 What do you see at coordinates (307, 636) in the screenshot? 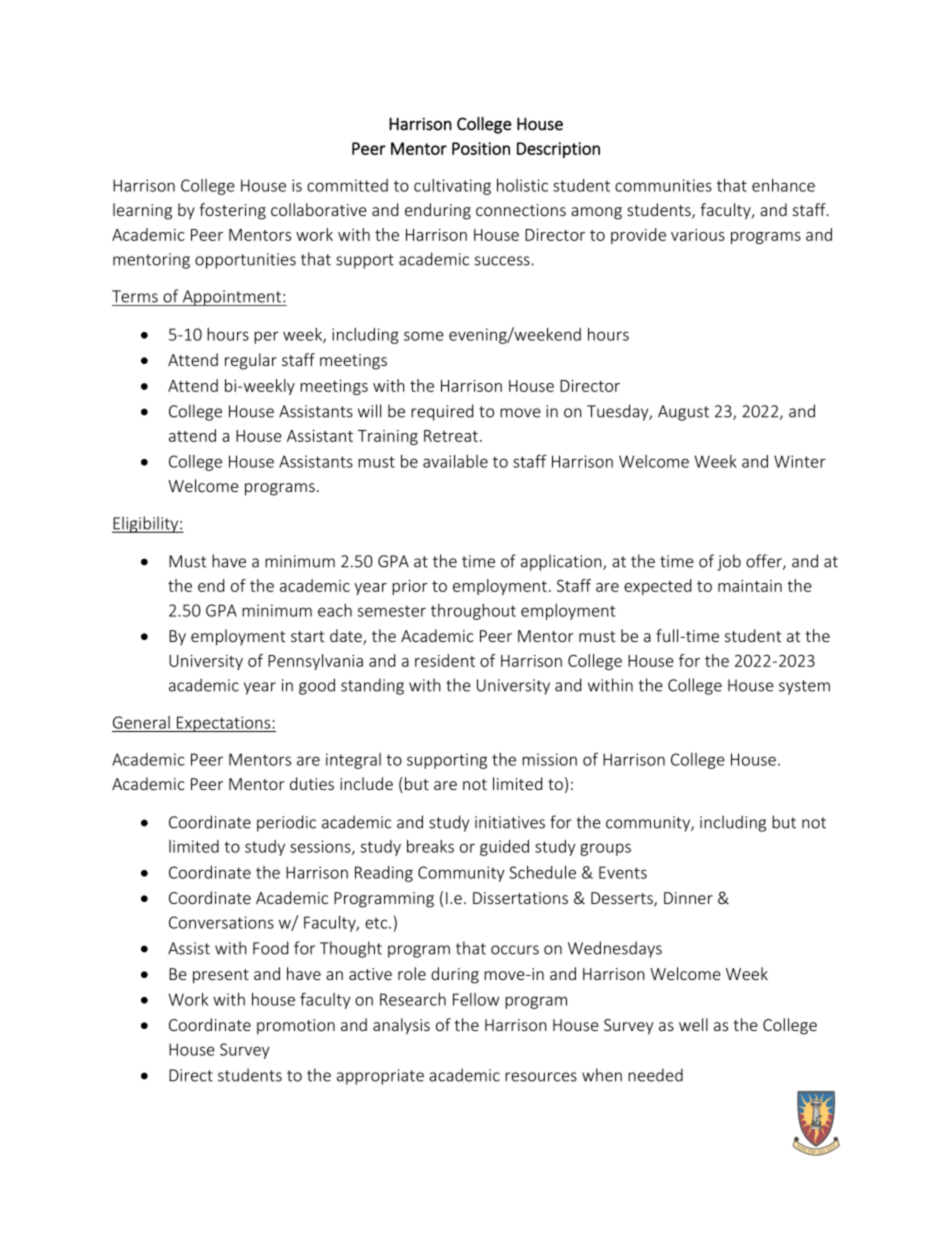
I see `start` at bounding box center [307, 636].
